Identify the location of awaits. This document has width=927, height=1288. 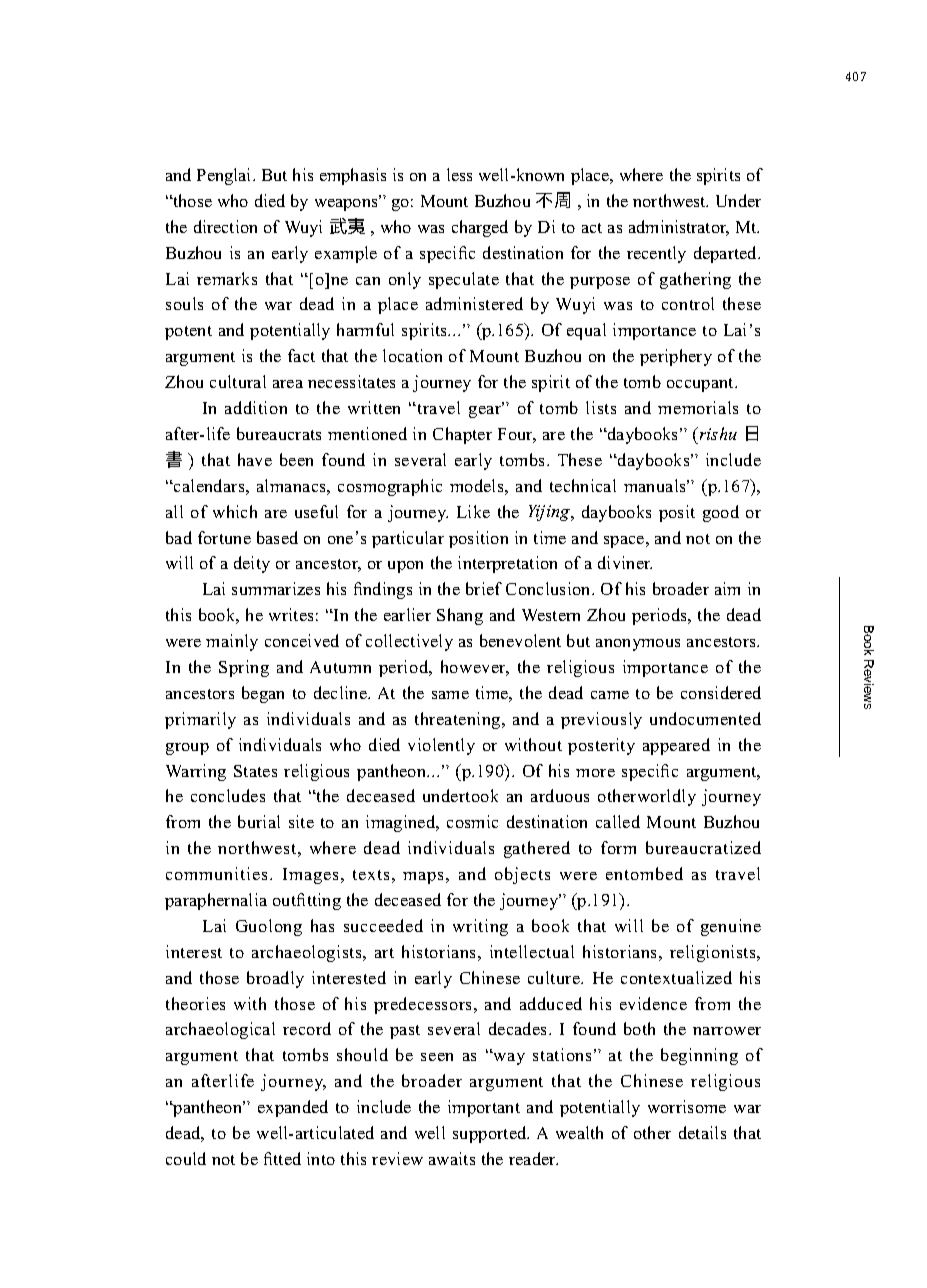
(452, 1158).
